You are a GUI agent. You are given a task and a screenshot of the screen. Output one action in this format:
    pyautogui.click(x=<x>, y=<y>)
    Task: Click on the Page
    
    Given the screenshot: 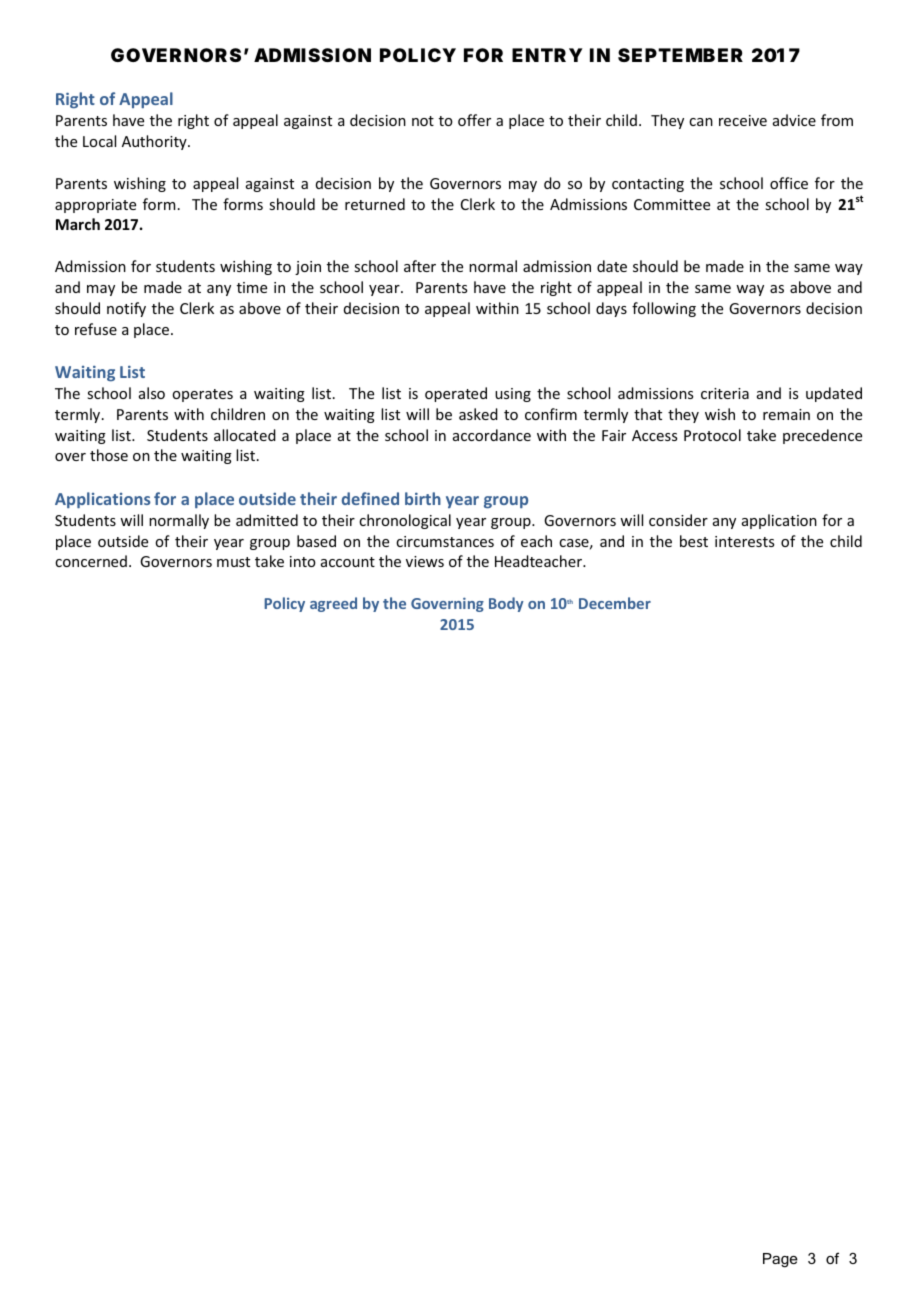 What is the action you would take?
    pyautogui.click(x=780, y=1260)
